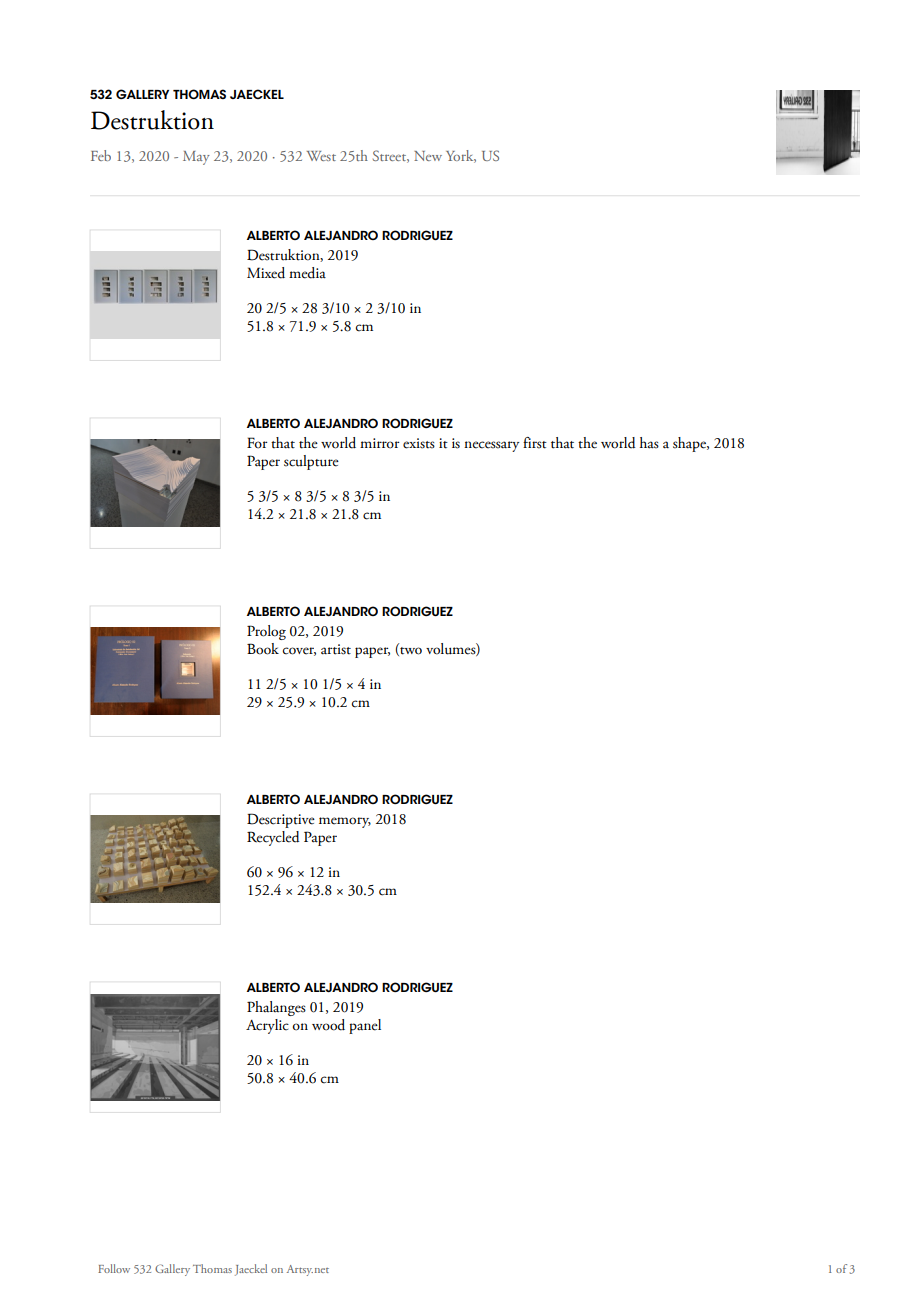  I want to click on New, so click(428, 156).
